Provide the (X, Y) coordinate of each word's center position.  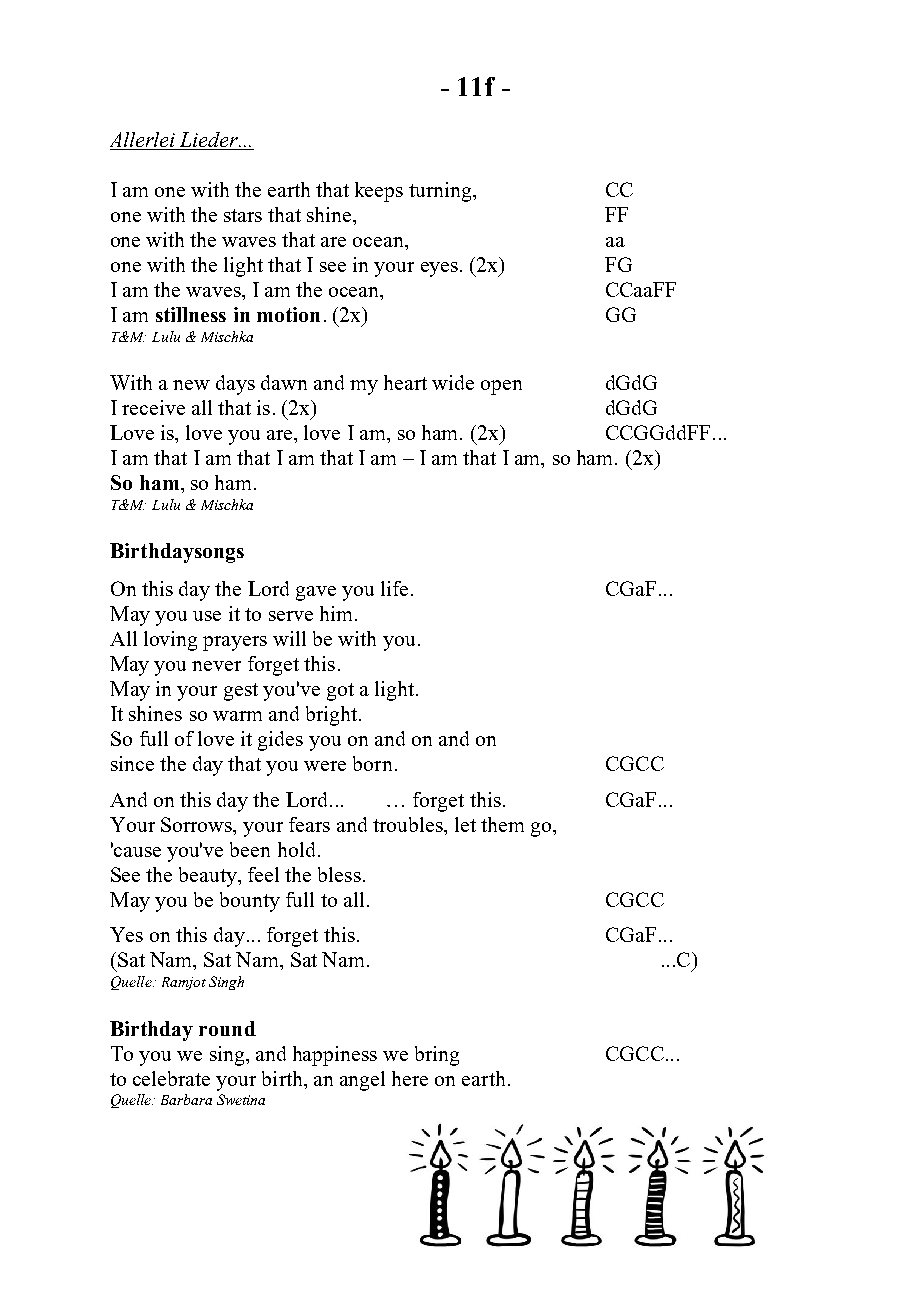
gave (316, 593)
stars (243, 215)
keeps (379, 192)
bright (333, 716)
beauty (209, 877)
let (465, 824)
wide (453, 382)
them (502, 824)
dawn (284, 382)
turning (441, 192)
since (132, 763)
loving (170, 641)
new (191, 385)
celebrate (171, 1078)
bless (339, 874)
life (394, 588)
